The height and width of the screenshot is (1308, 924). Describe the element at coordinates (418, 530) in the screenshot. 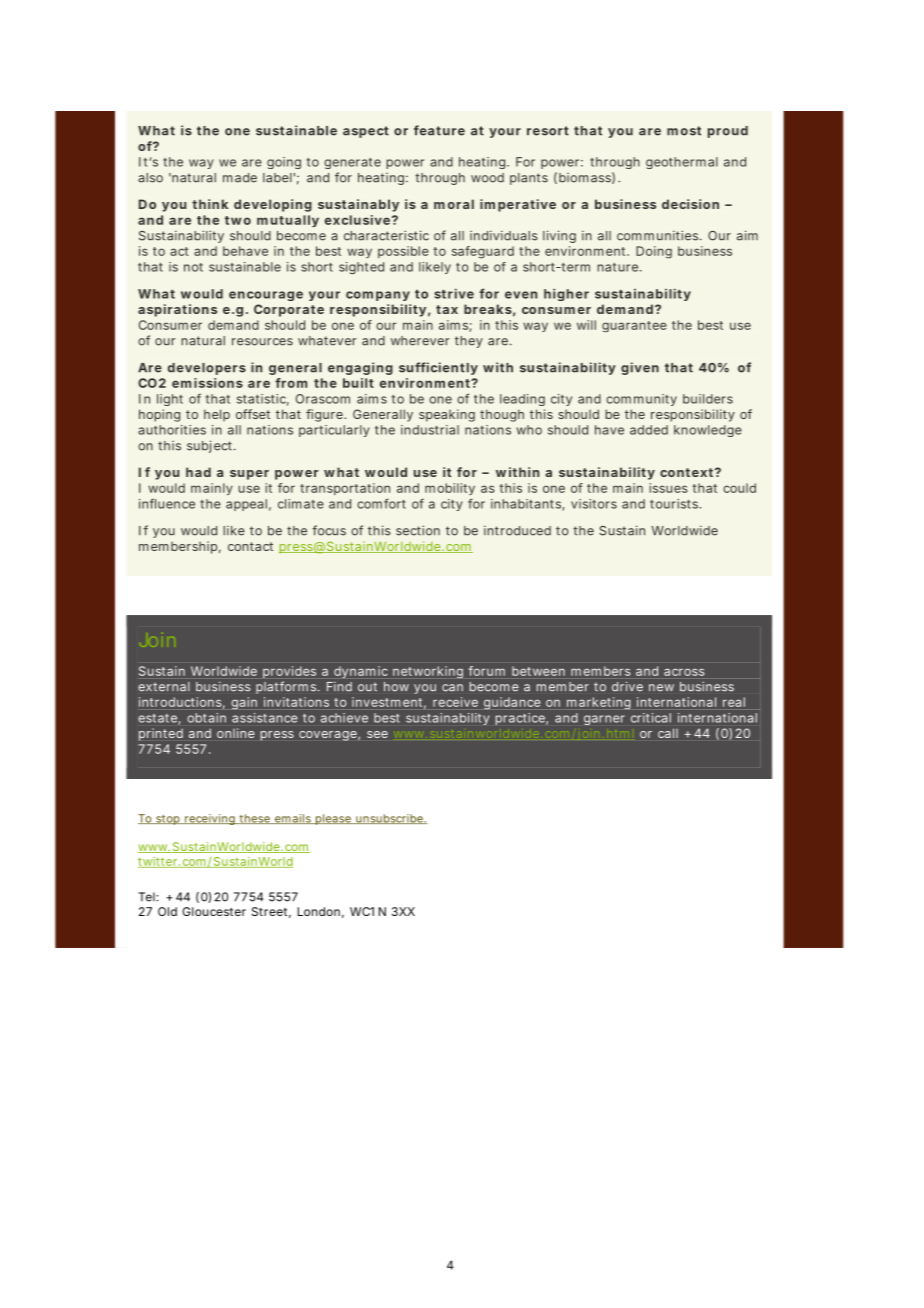

I see `section` at that location.
